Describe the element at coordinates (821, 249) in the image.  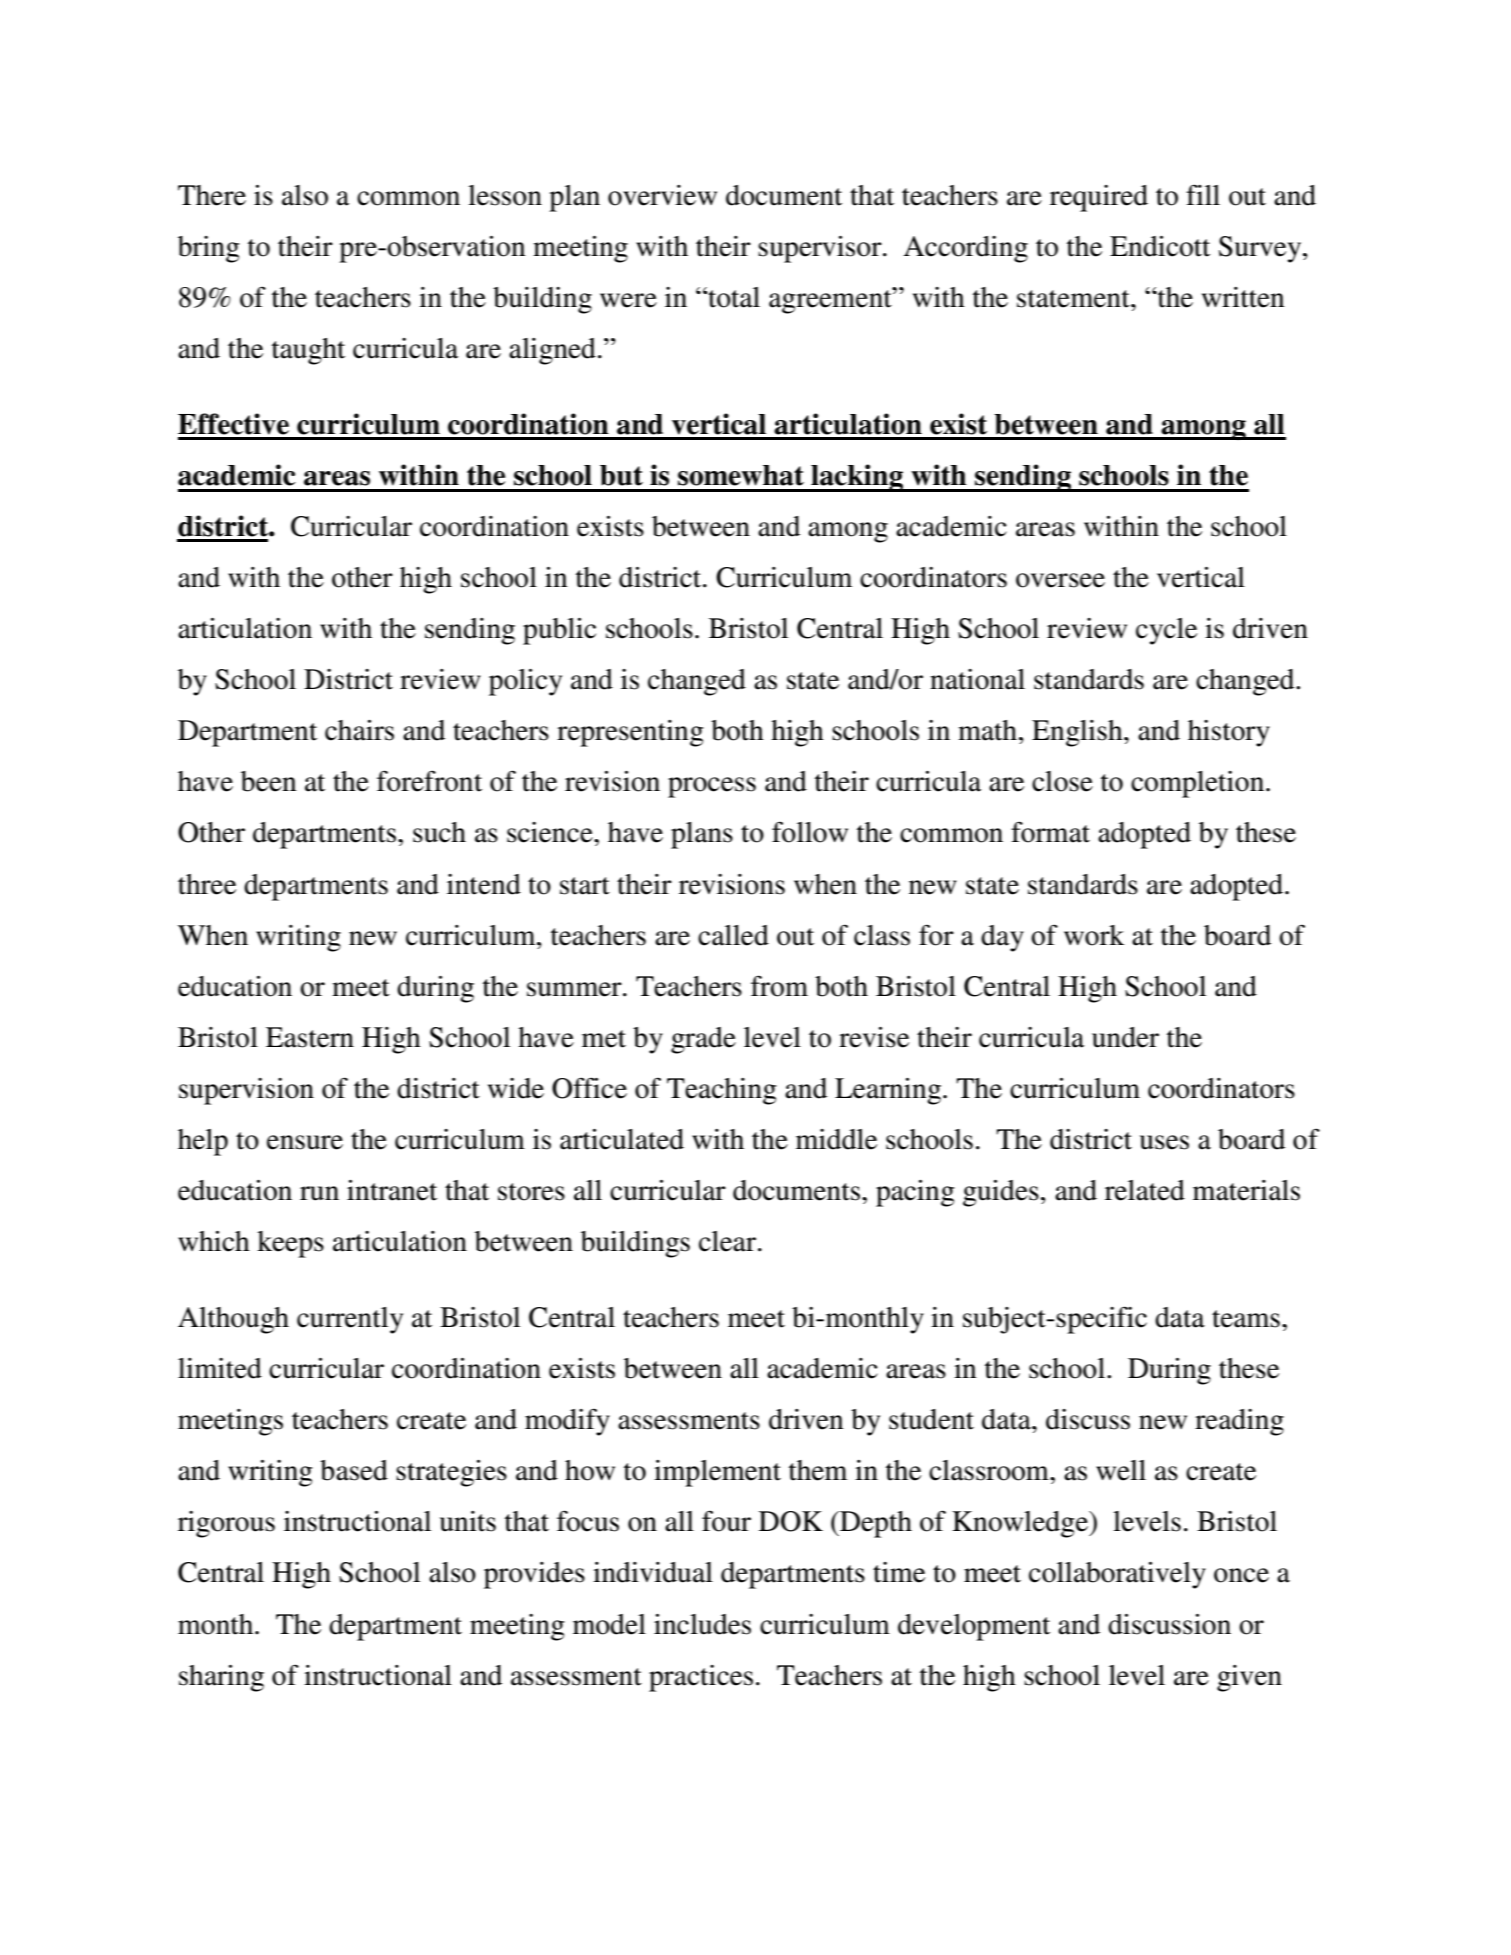
I see `supervisor` at that location.
